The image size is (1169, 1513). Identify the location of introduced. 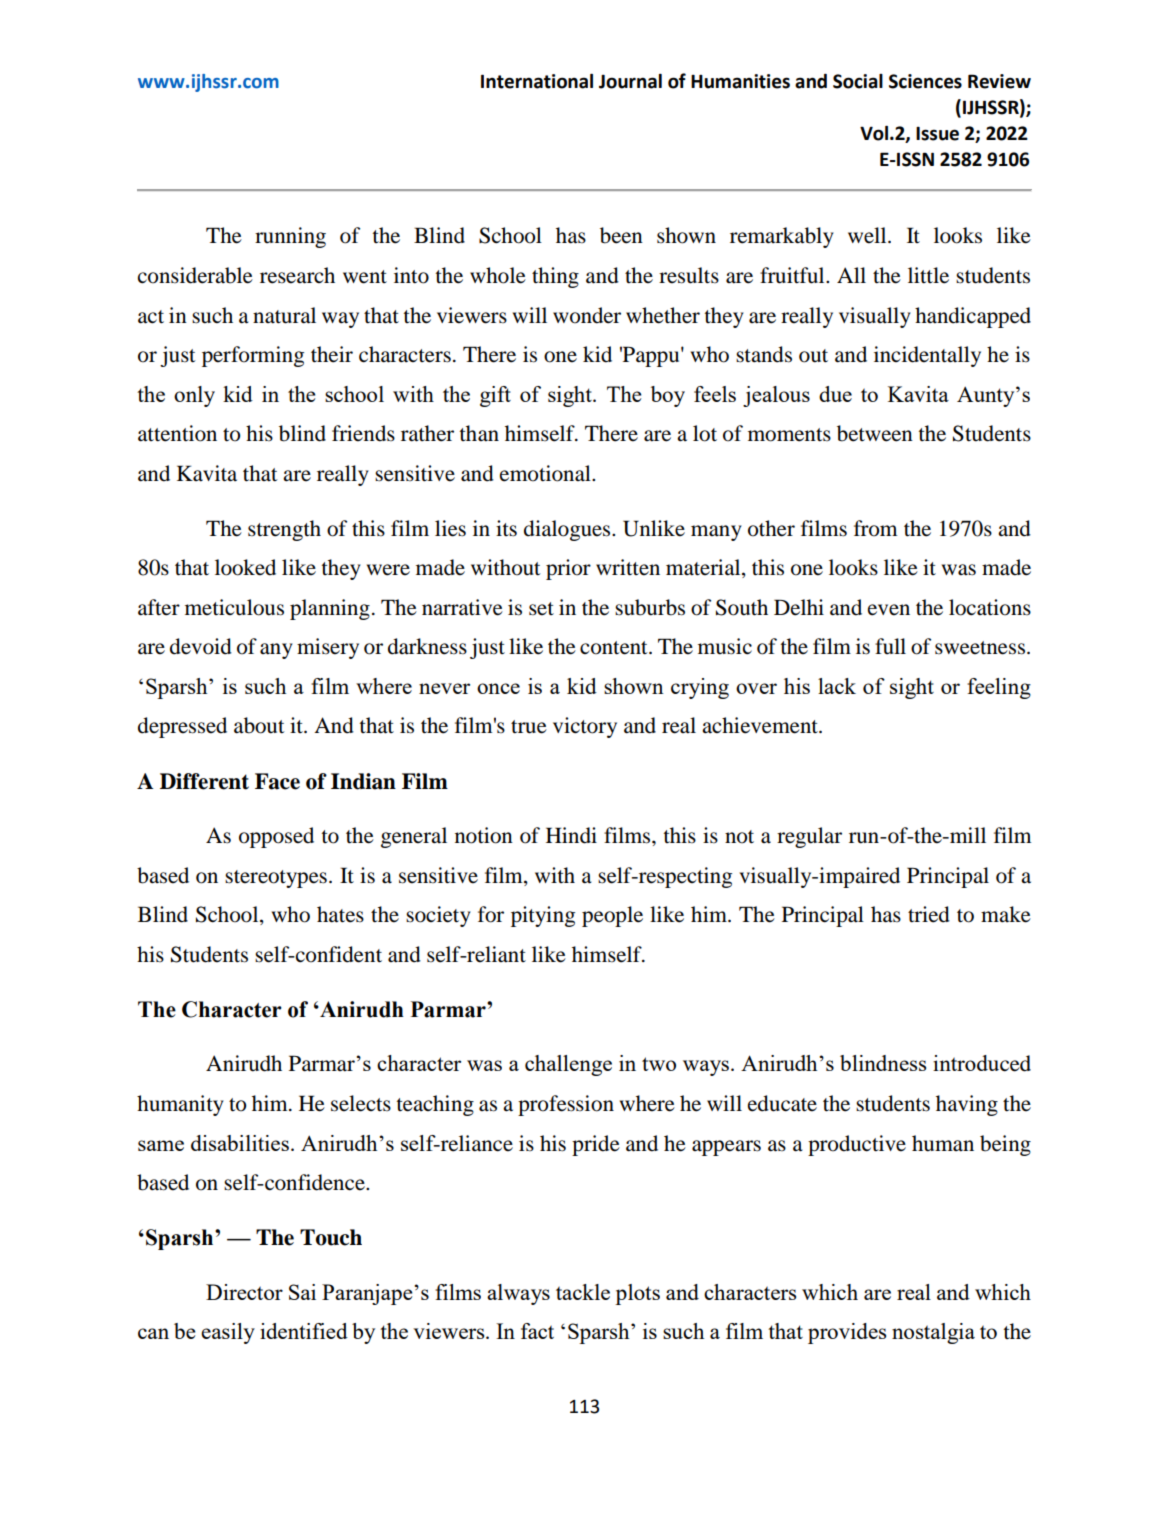
(982, 1063).
